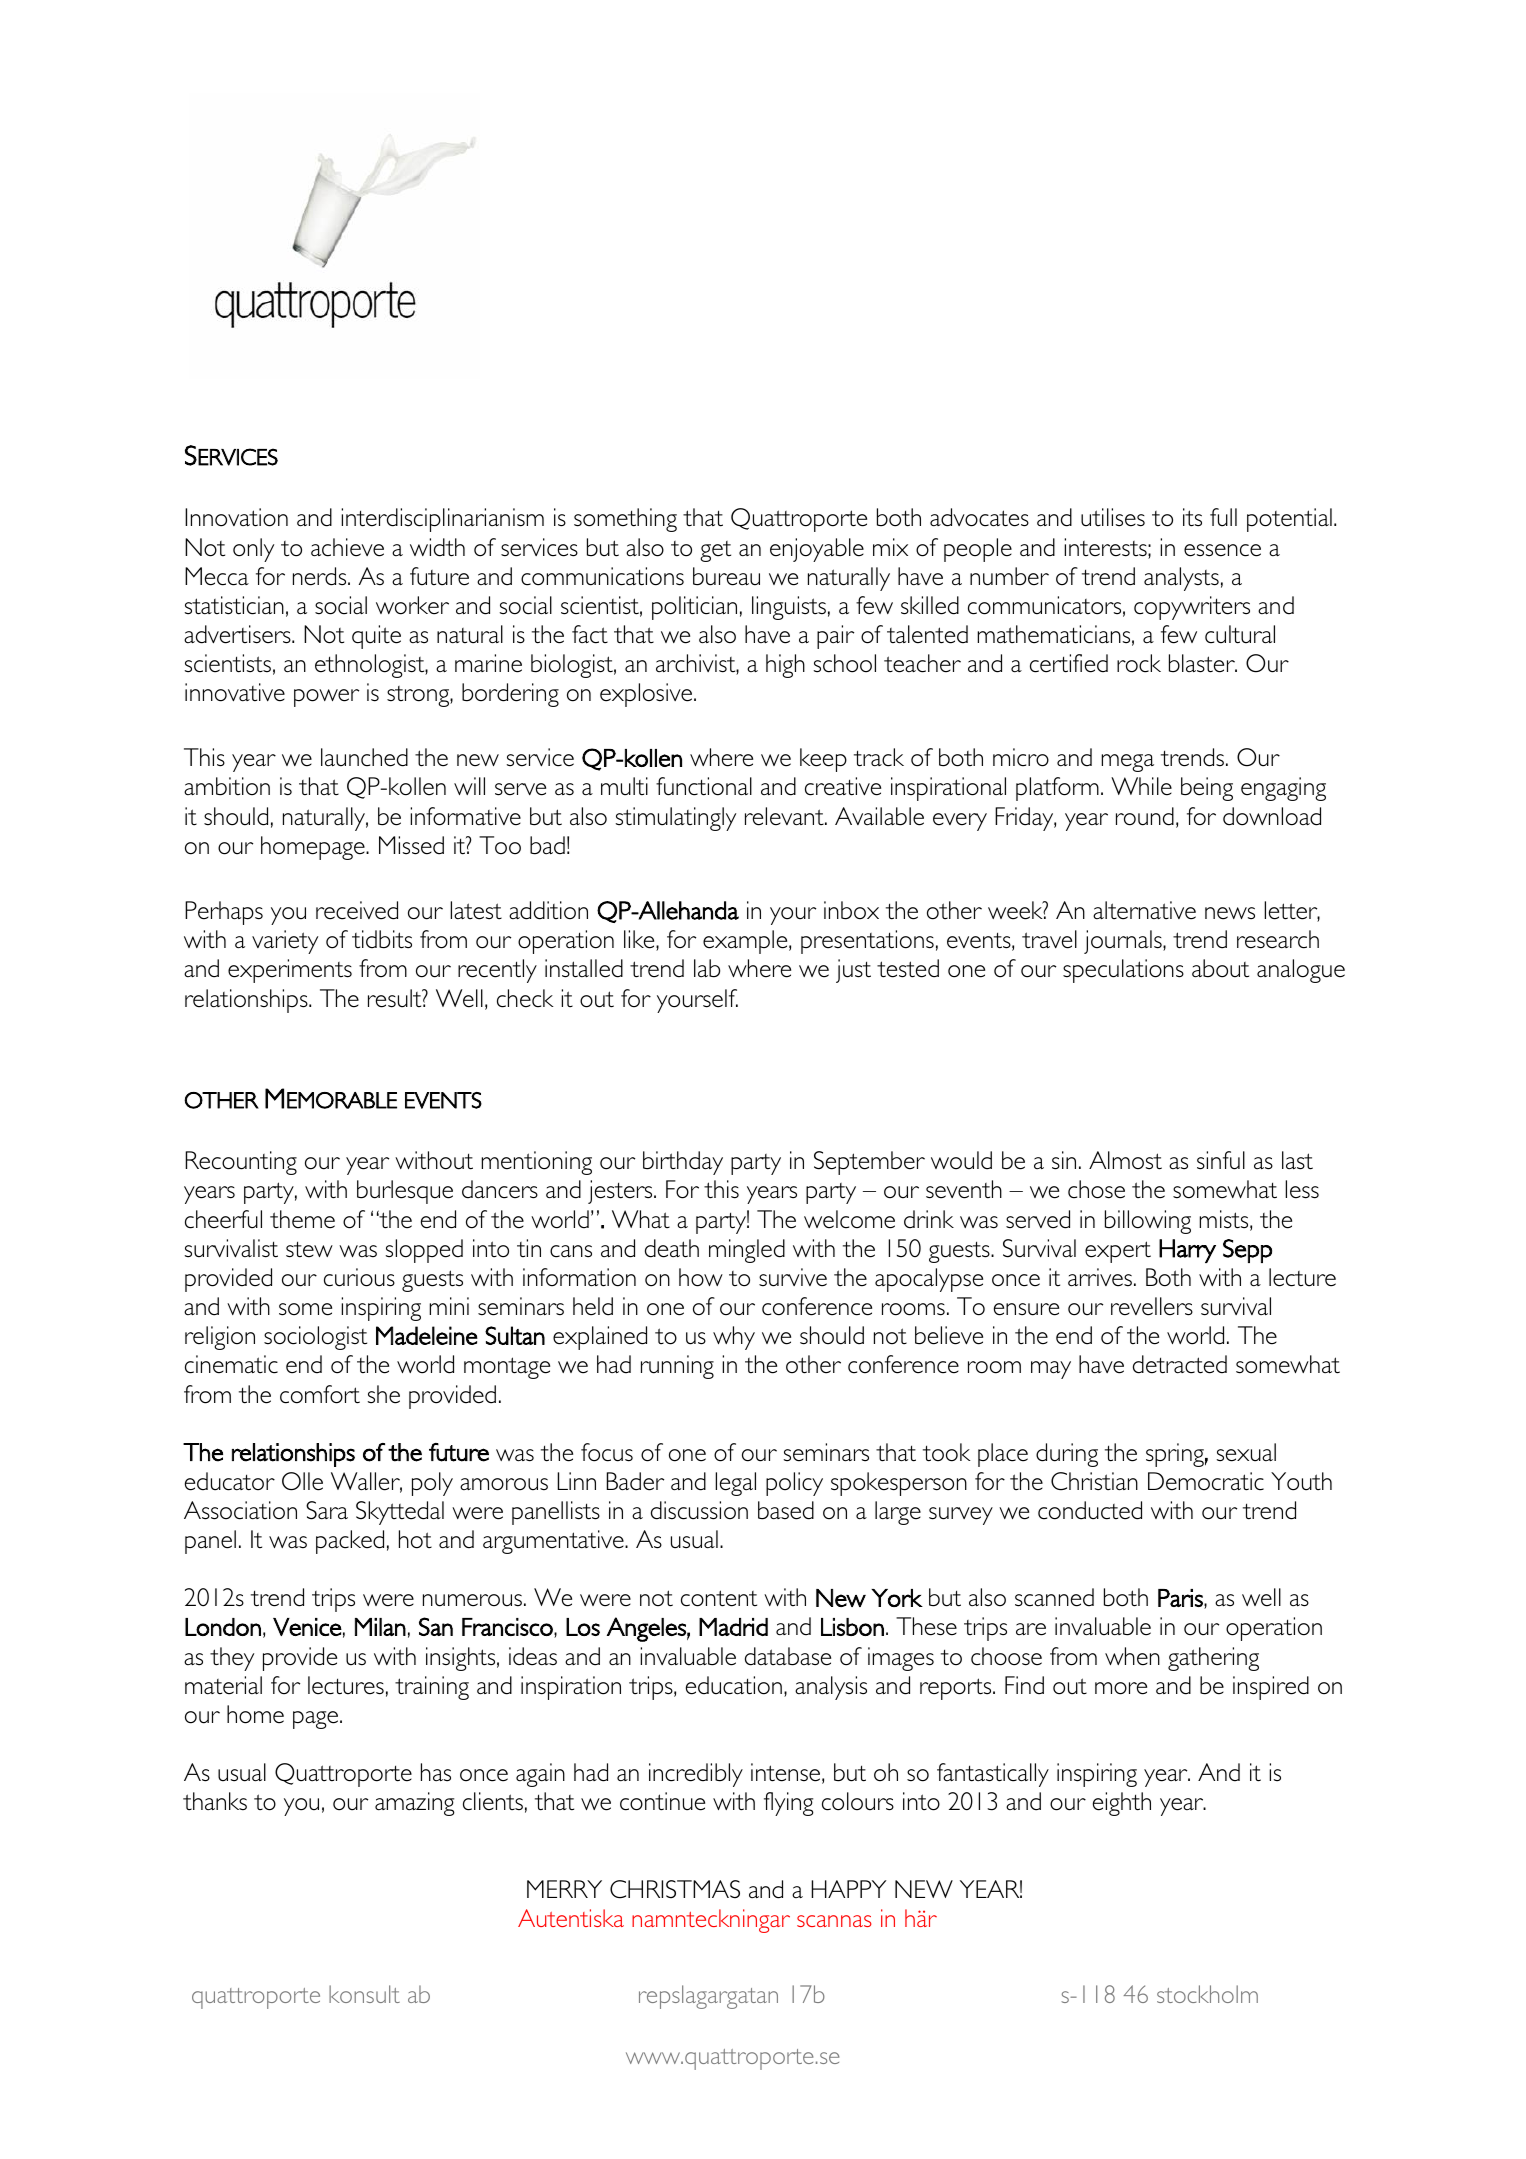 The width and height of the document is (1526, 2159). I want to click on bureau, so click(726, 576).
